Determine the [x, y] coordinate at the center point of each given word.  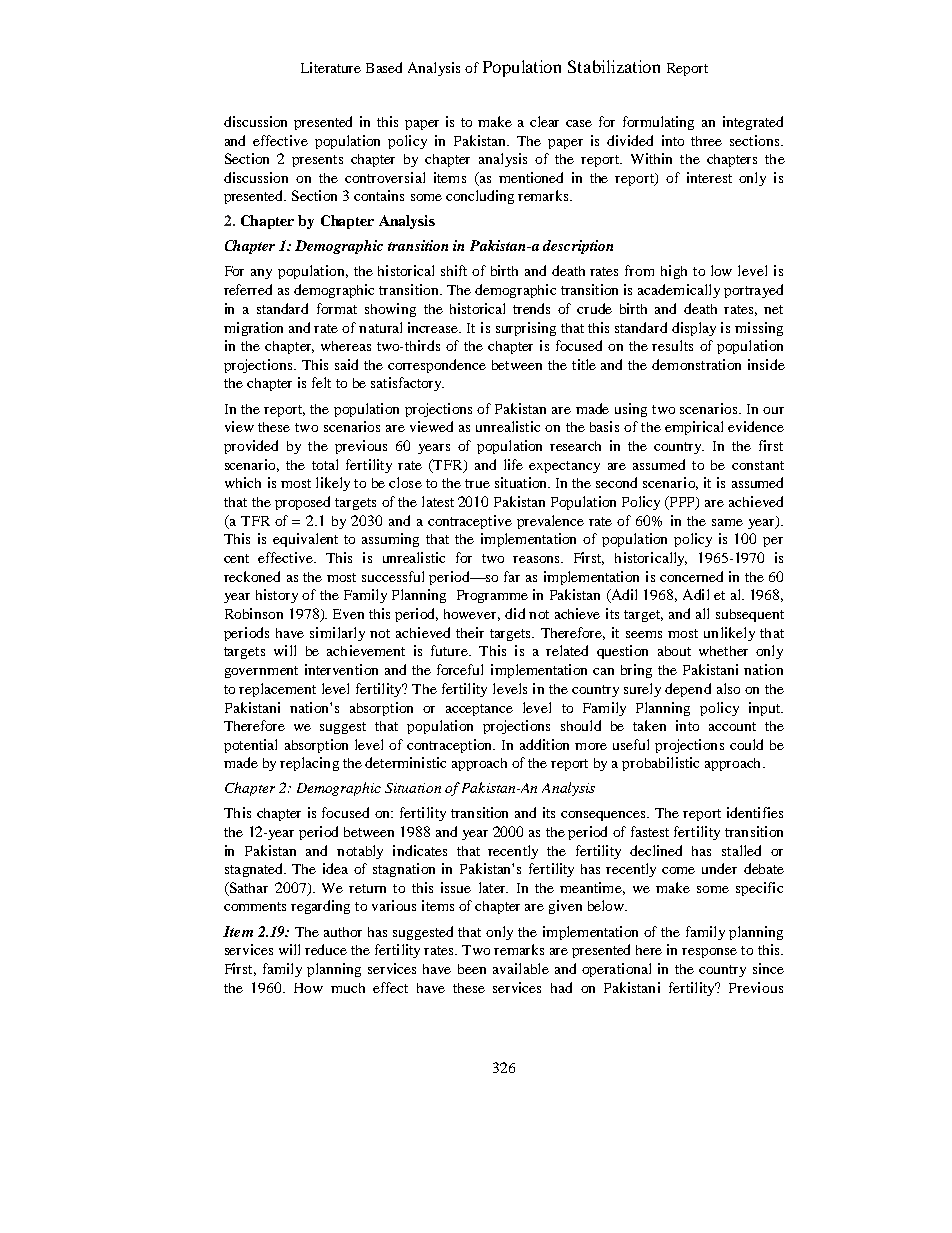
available [521, 968]
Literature [331, 67]
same [727, 522]
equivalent [305, 540]
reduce [326, 949]
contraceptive [470, 522]
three [706, 141]
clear [544, 121]
